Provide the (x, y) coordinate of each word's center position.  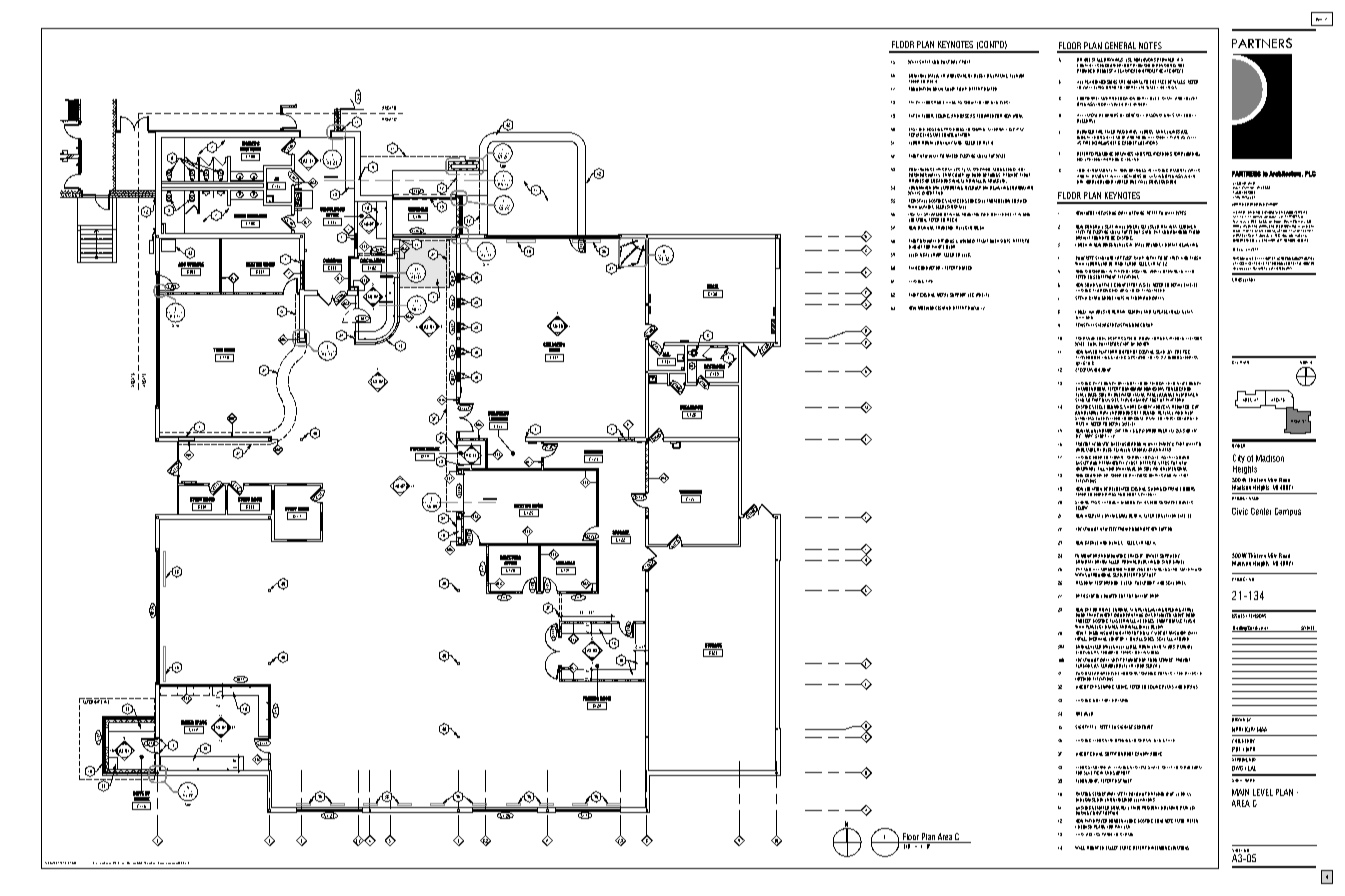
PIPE (929, 281)
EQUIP (936, 255)
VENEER (1121, 245)
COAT (945, 62)
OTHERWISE (1086, 800)
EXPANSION (1090, 370)
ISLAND (944, 308)
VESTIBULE (418, 210)
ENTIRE (1169, 417)
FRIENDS (591, 698)
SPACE (200, 723)
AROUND (1181, 639)
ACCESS (1093, 834)
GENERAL (1120, 47)
